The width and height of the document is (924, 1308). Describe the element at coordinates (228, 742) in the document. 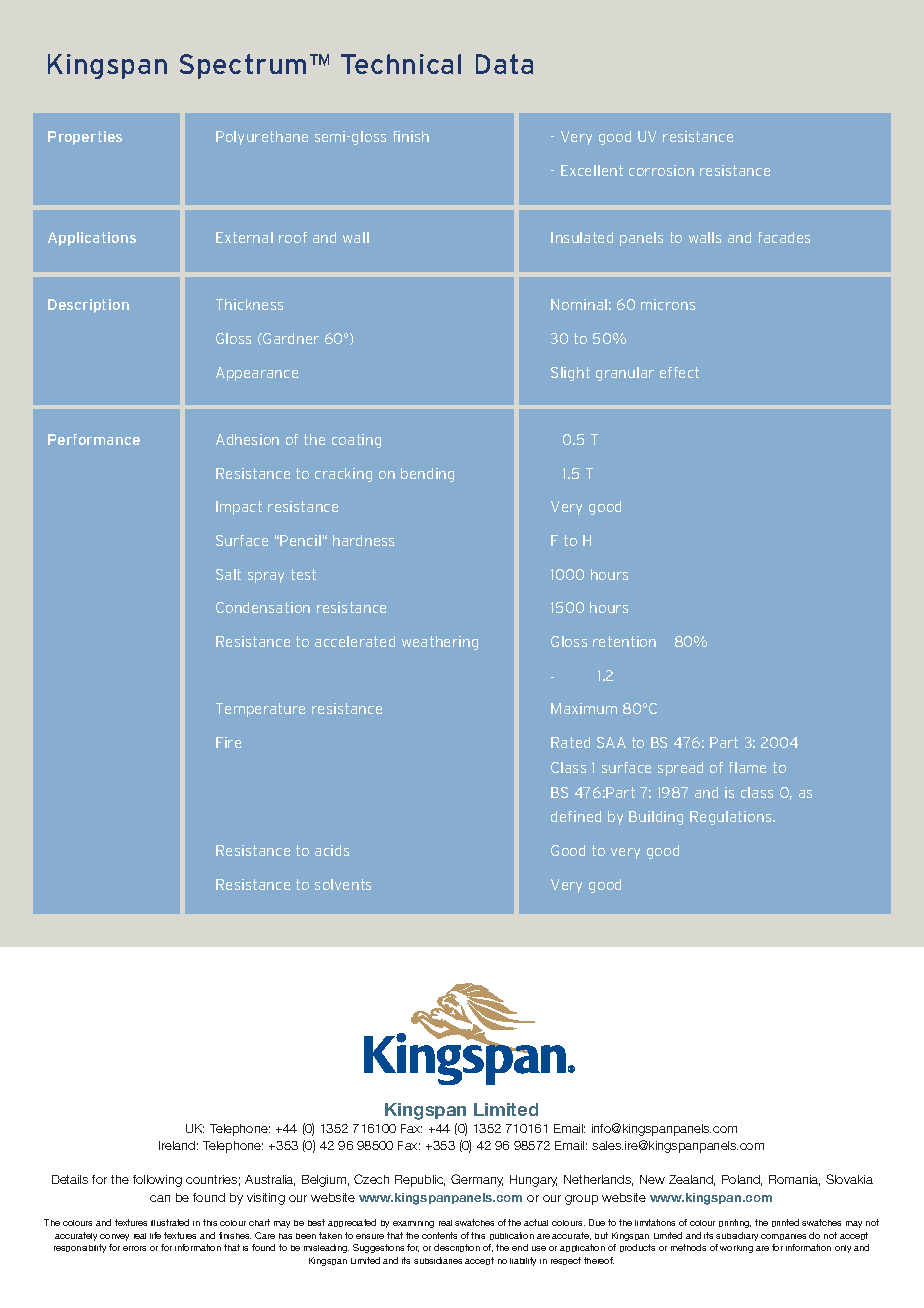

I see `Fire` at that location.
